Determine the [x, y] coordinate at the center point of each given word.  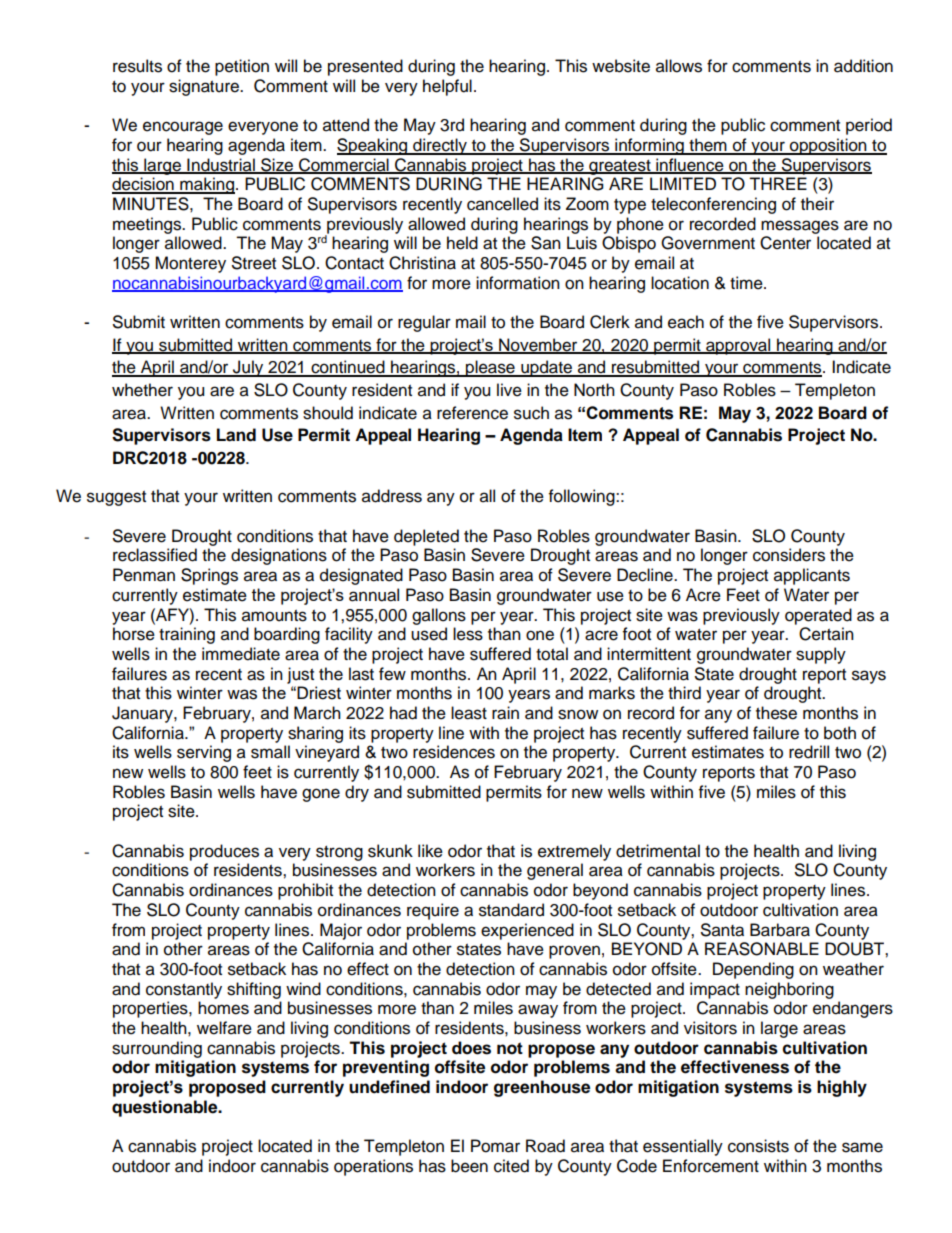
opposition [828, 146]
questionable [166, 1108]
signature [205, 87]
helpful [447, 87]
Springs [209, 576]
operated [818, 616]
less [468, 634]
